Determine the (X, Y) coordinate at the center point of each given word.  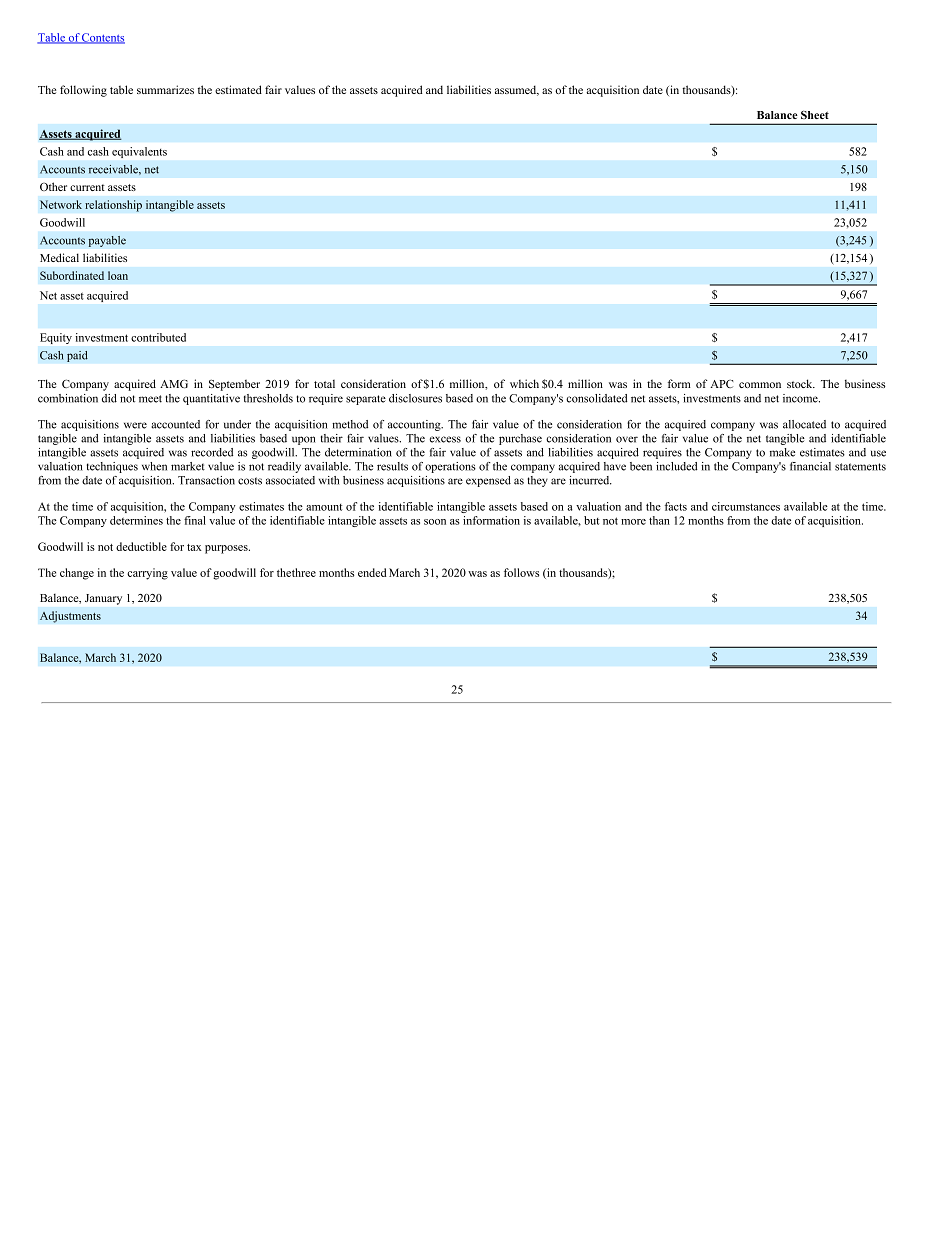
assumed (517, 90)
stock (801, 383)
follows (521, 572)
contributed (158, 337)
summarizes (165, 89)
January (103, 599)
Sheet (815, 114)
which (524, 383)
